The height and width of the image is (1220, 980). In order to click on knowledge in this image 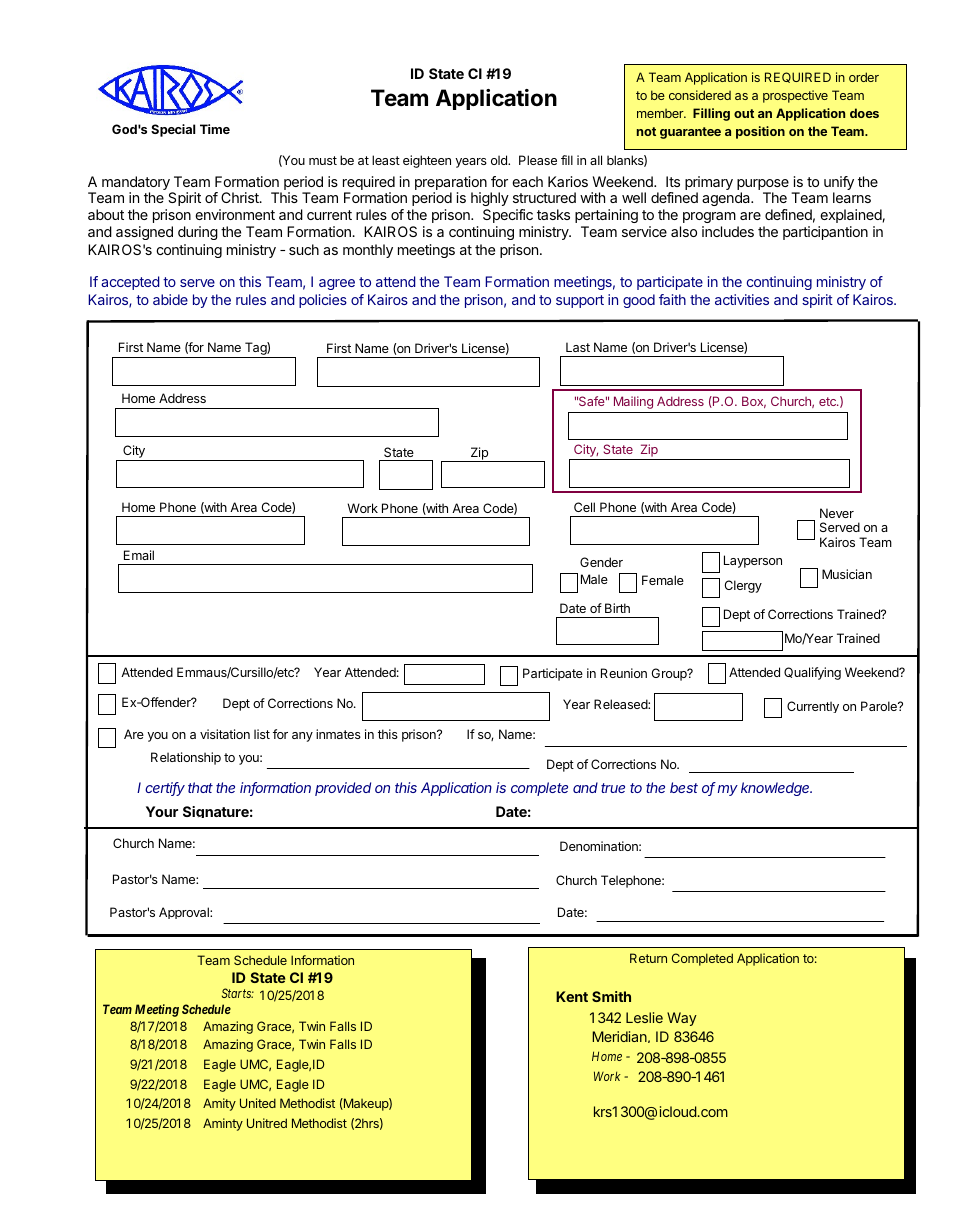, I will do `click(776, 789)`.
